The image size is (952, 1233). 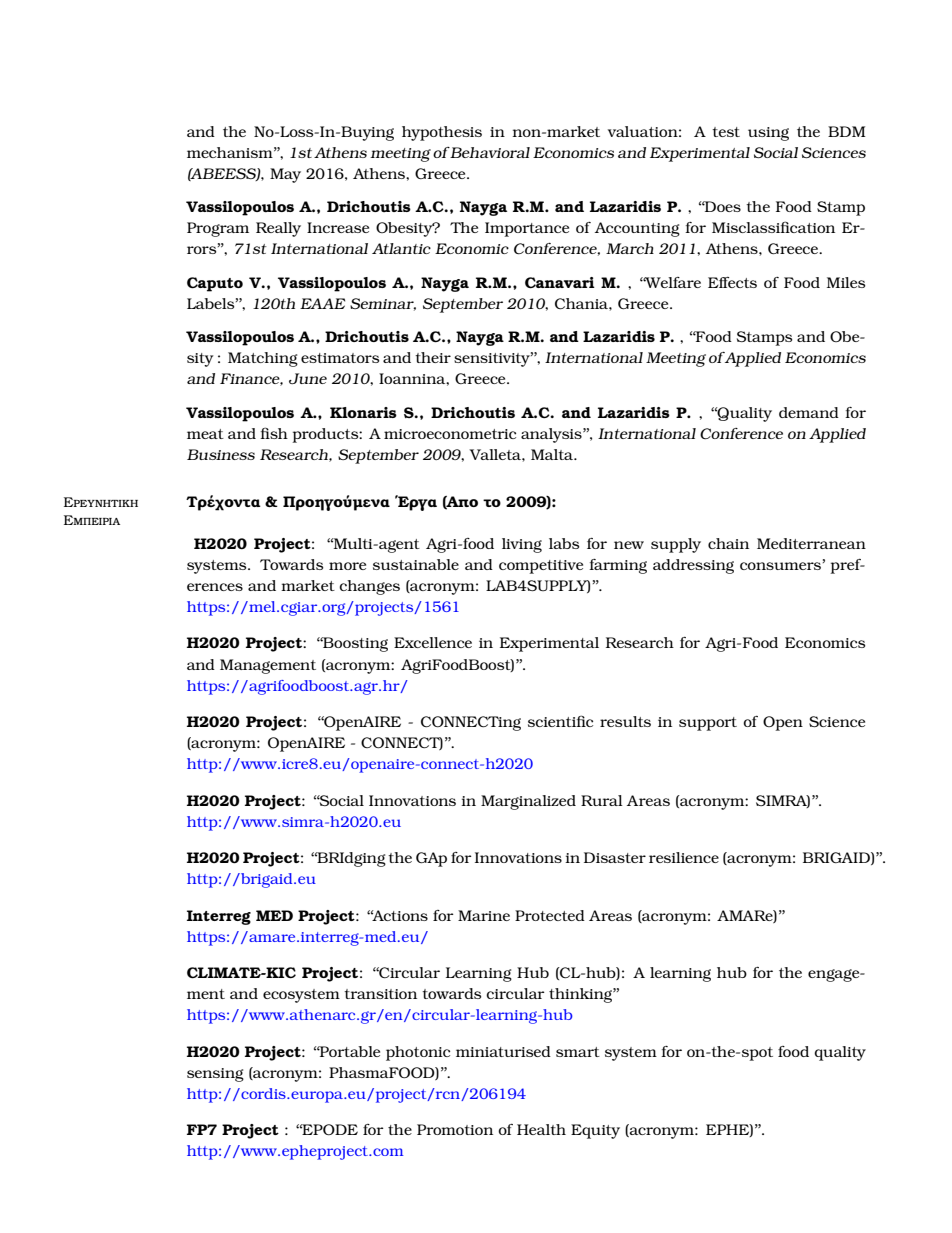 What do you see at coordinates (541, 1129) in the document?
I see `Health` at bounding box center [541, 1129].
